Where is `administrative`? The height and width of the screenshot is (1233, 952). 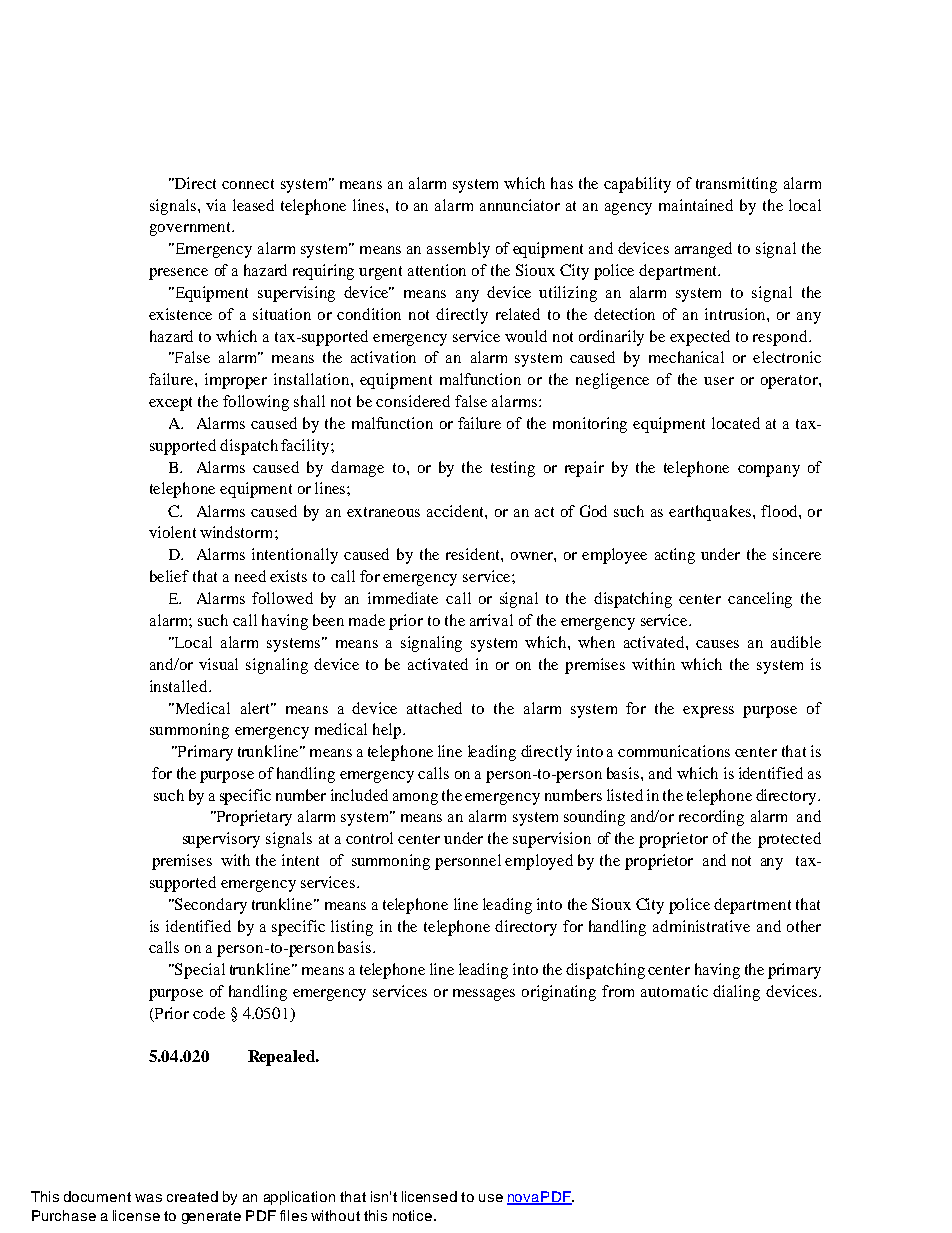
administrative is located at coordinates (701, 926).
